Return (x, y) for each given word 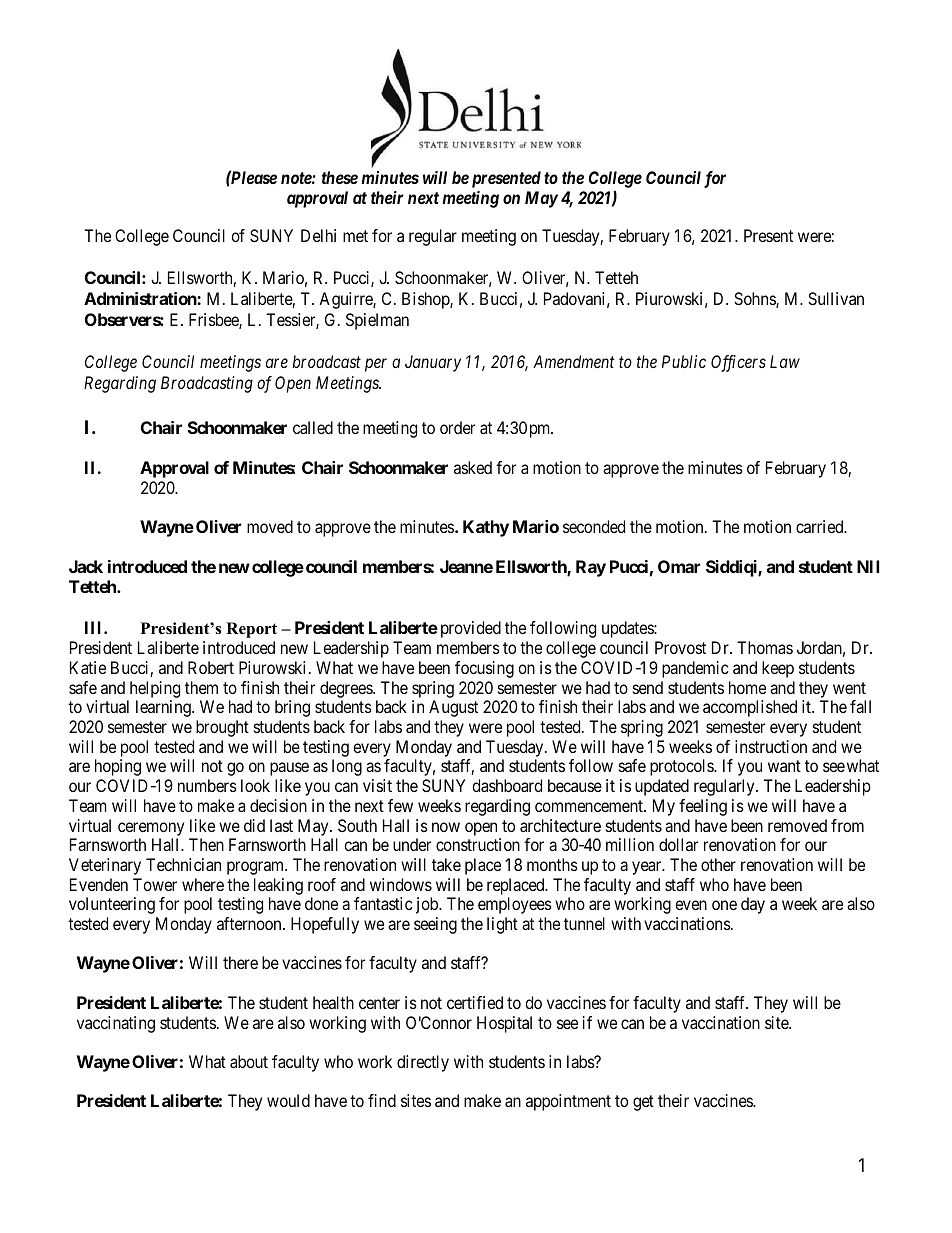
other (718, 864)
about (249, 1061)
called (313, 427)
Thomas (765, 647)
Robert (211, 667)
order (457, 427)
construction (478, 844)
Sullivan (836, 298)
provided (471, 629)
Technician (183, 864)
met (355, 236)
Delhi (318, 235)
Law (785, 361)
